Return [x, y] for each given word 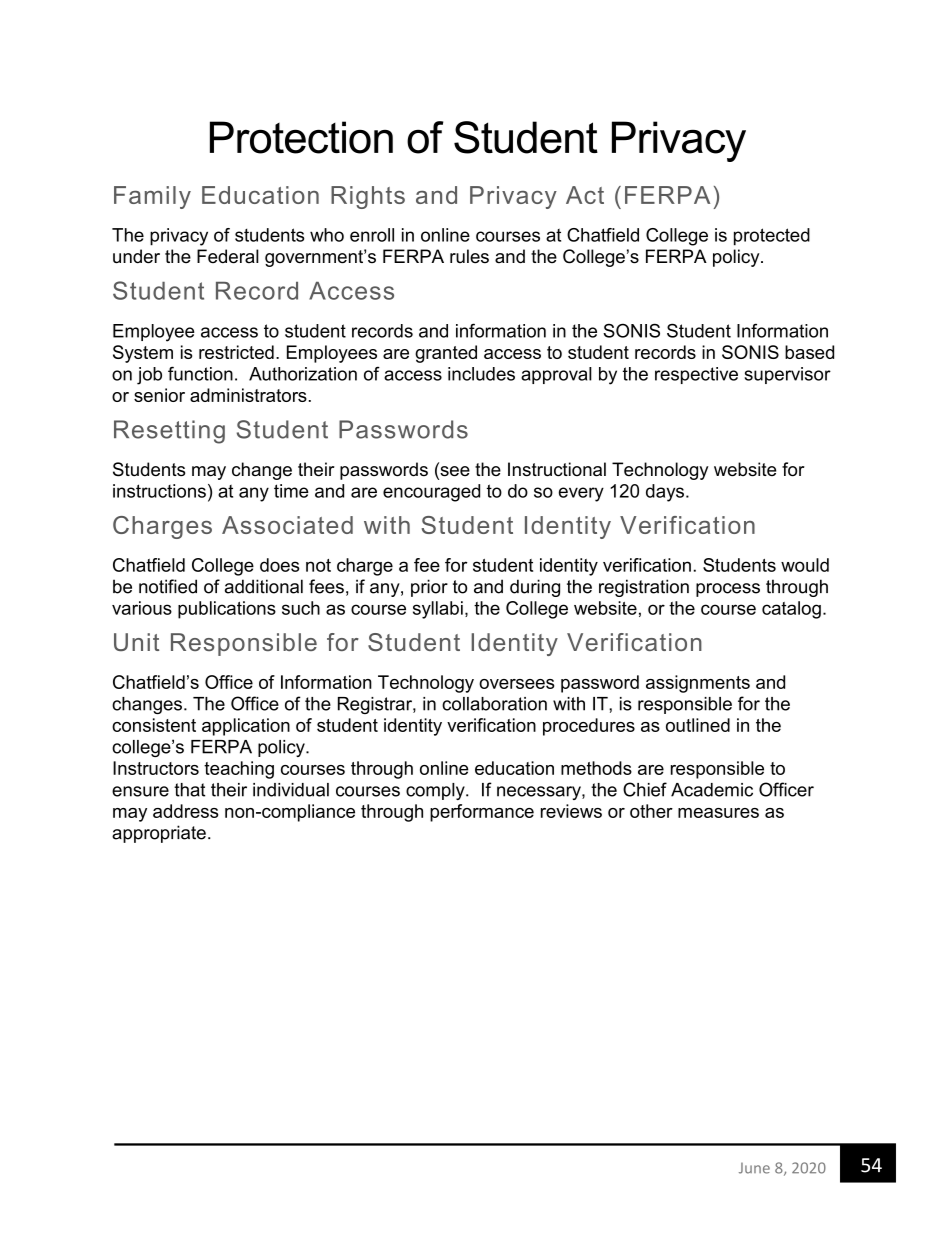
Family [152, 197]
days [665, 493]
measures [718, 813]
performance [482, 813]
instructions [159, 491]
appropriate [159, 834]
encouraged [431, 493]
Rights [368, 197]
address [185, 811]
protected [772, 237]
